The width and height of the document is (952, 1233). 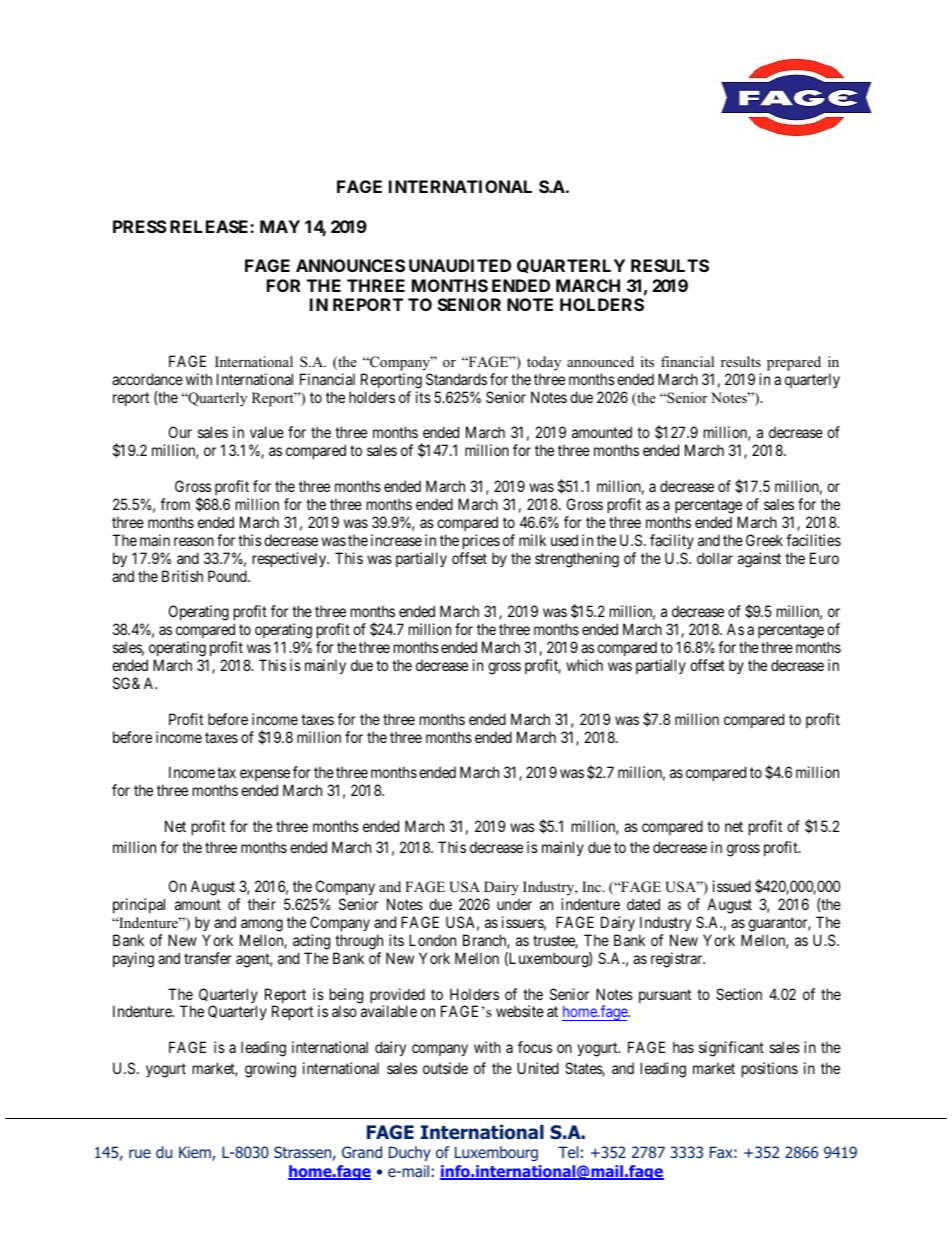 What do you see at coordinates (794, 363) in the document?
I see `prepared` at bounding box center [794, 363].
